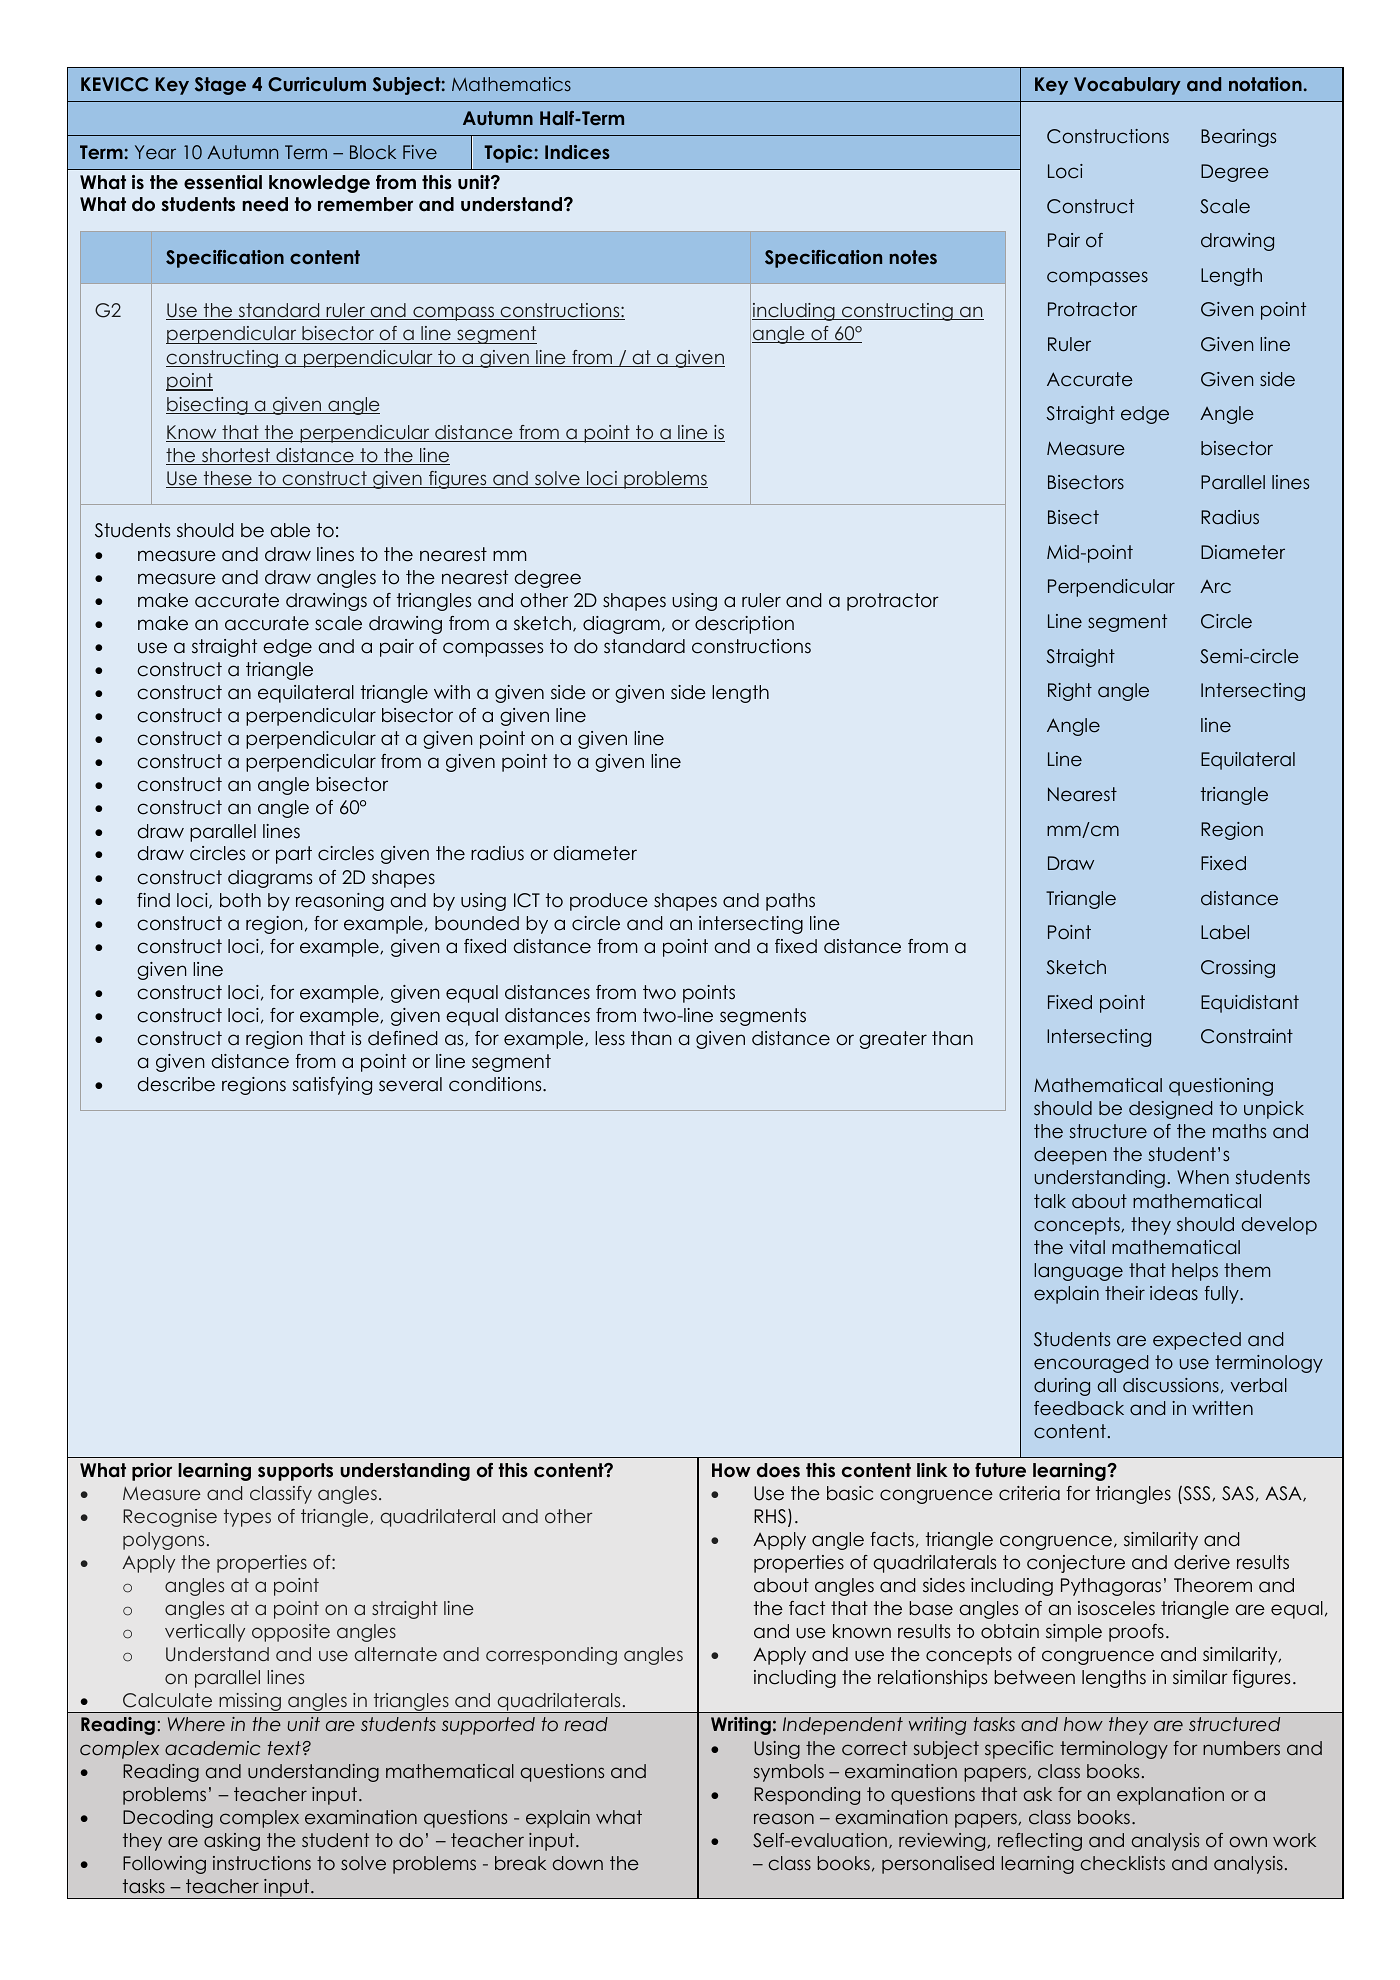 This image has width=1400, height=1980. What do you see at coordinates (778, 1470) in the image?
I see `does` at bounding box center [778, 1470].
